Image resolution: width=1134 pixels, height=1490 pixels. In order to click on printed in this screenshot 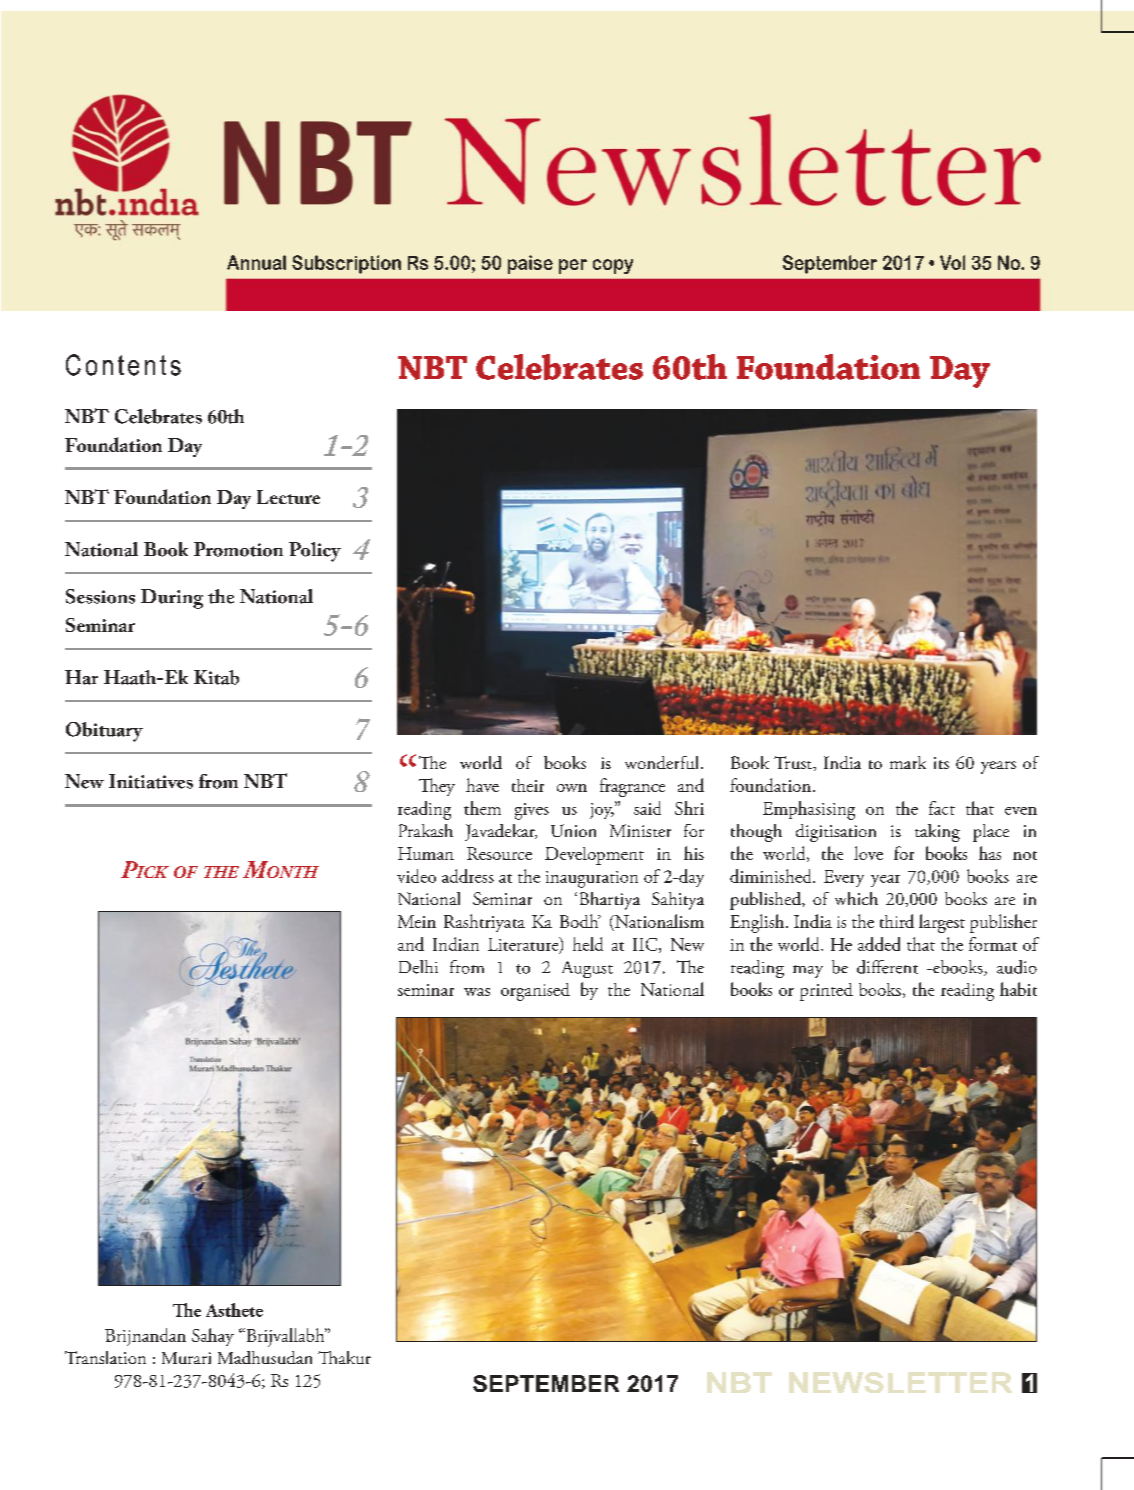, I will do `click(826, 992)`.
